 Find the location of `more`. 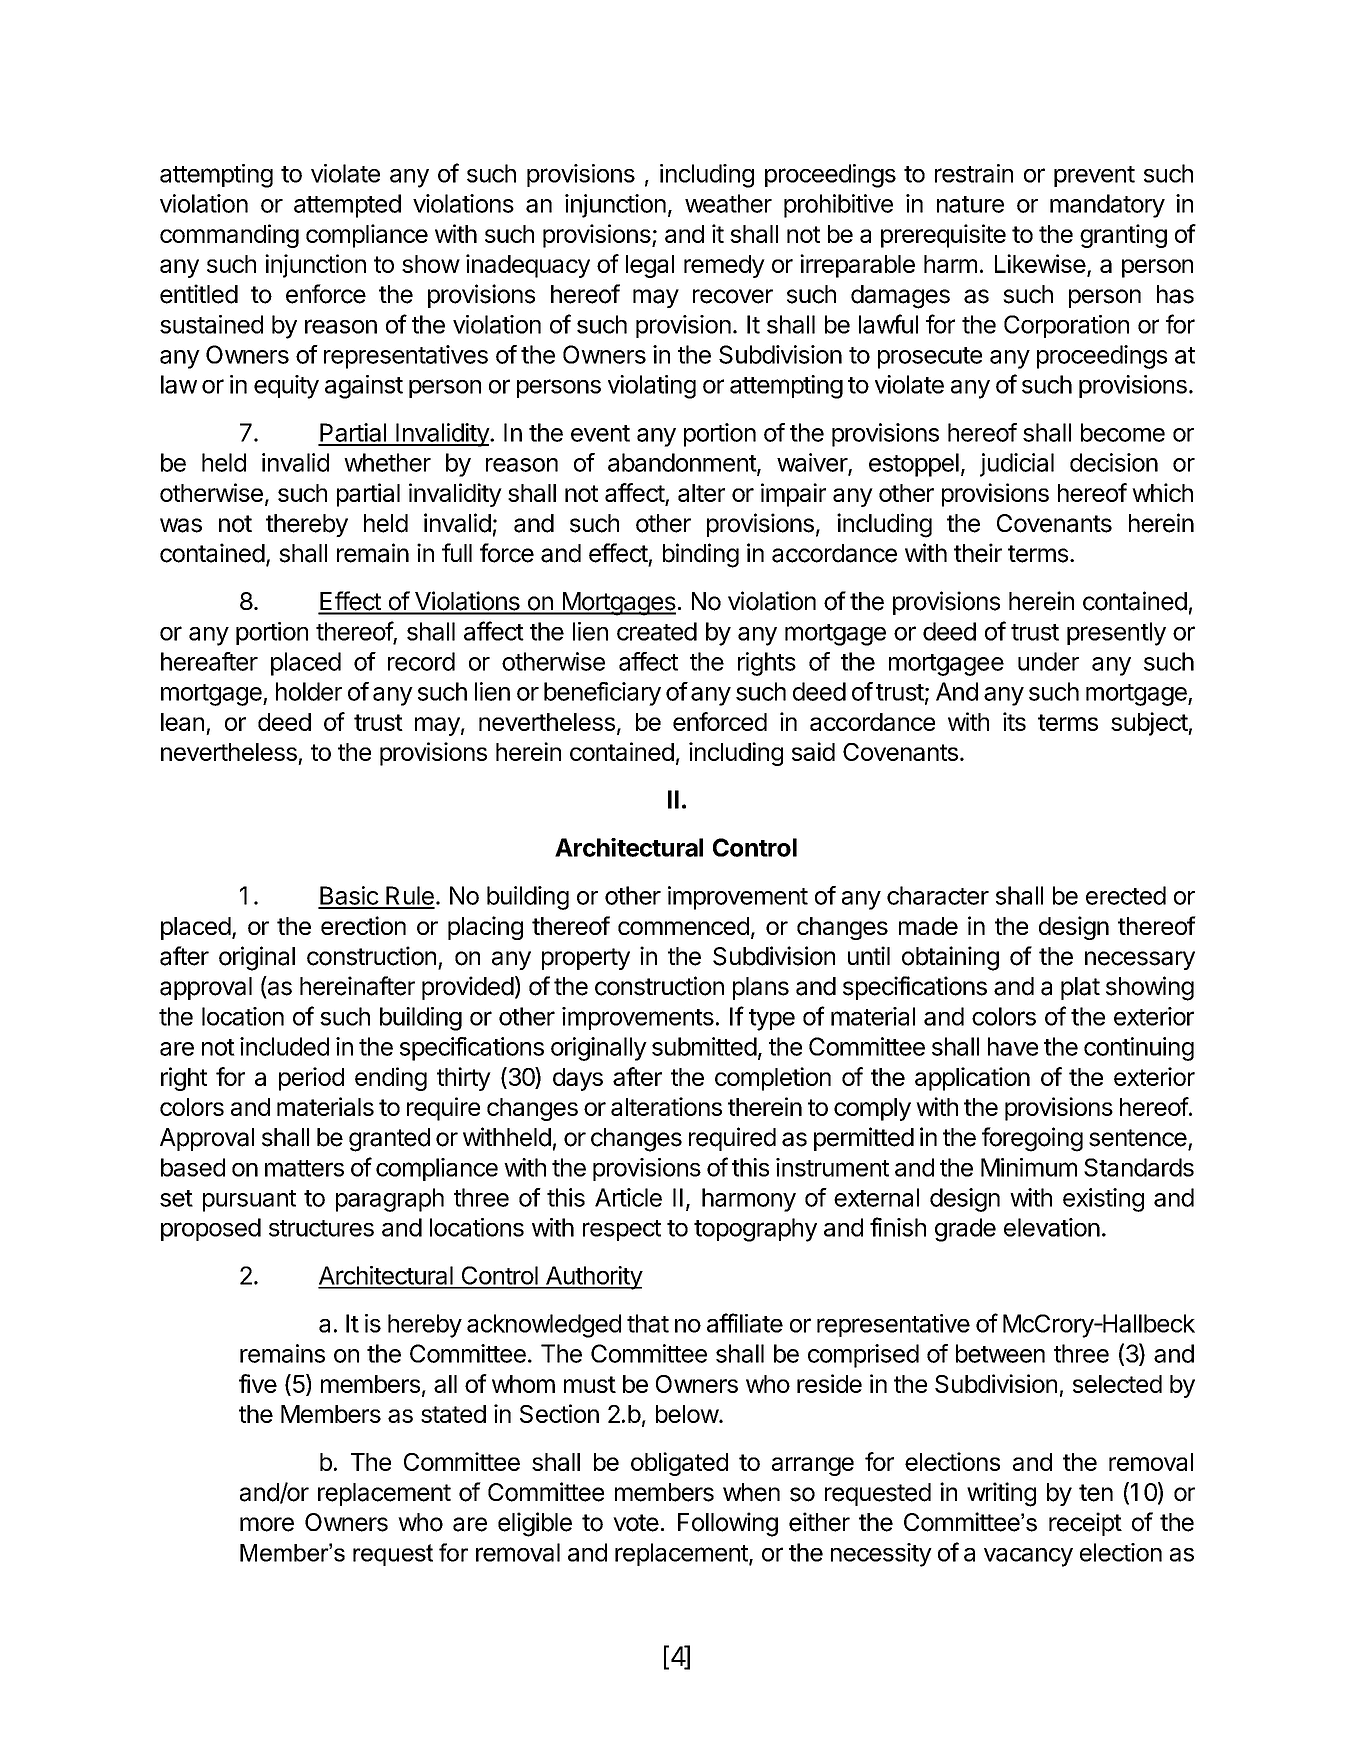

more is located at coordinates (267, 1524).
